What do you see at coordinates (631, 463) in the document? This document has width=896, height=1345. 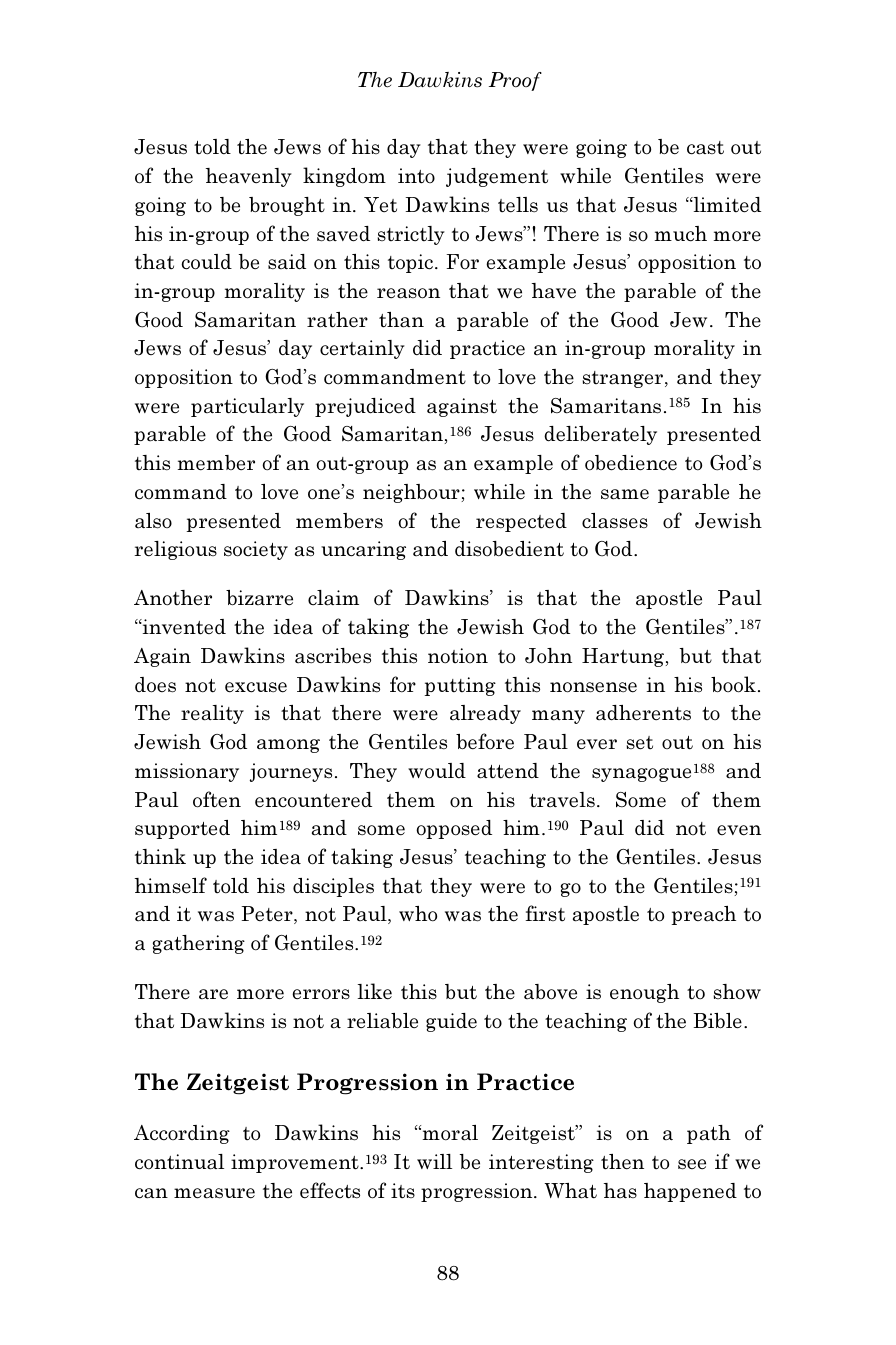 I see `obedience` at bounding box center [631, 463].
